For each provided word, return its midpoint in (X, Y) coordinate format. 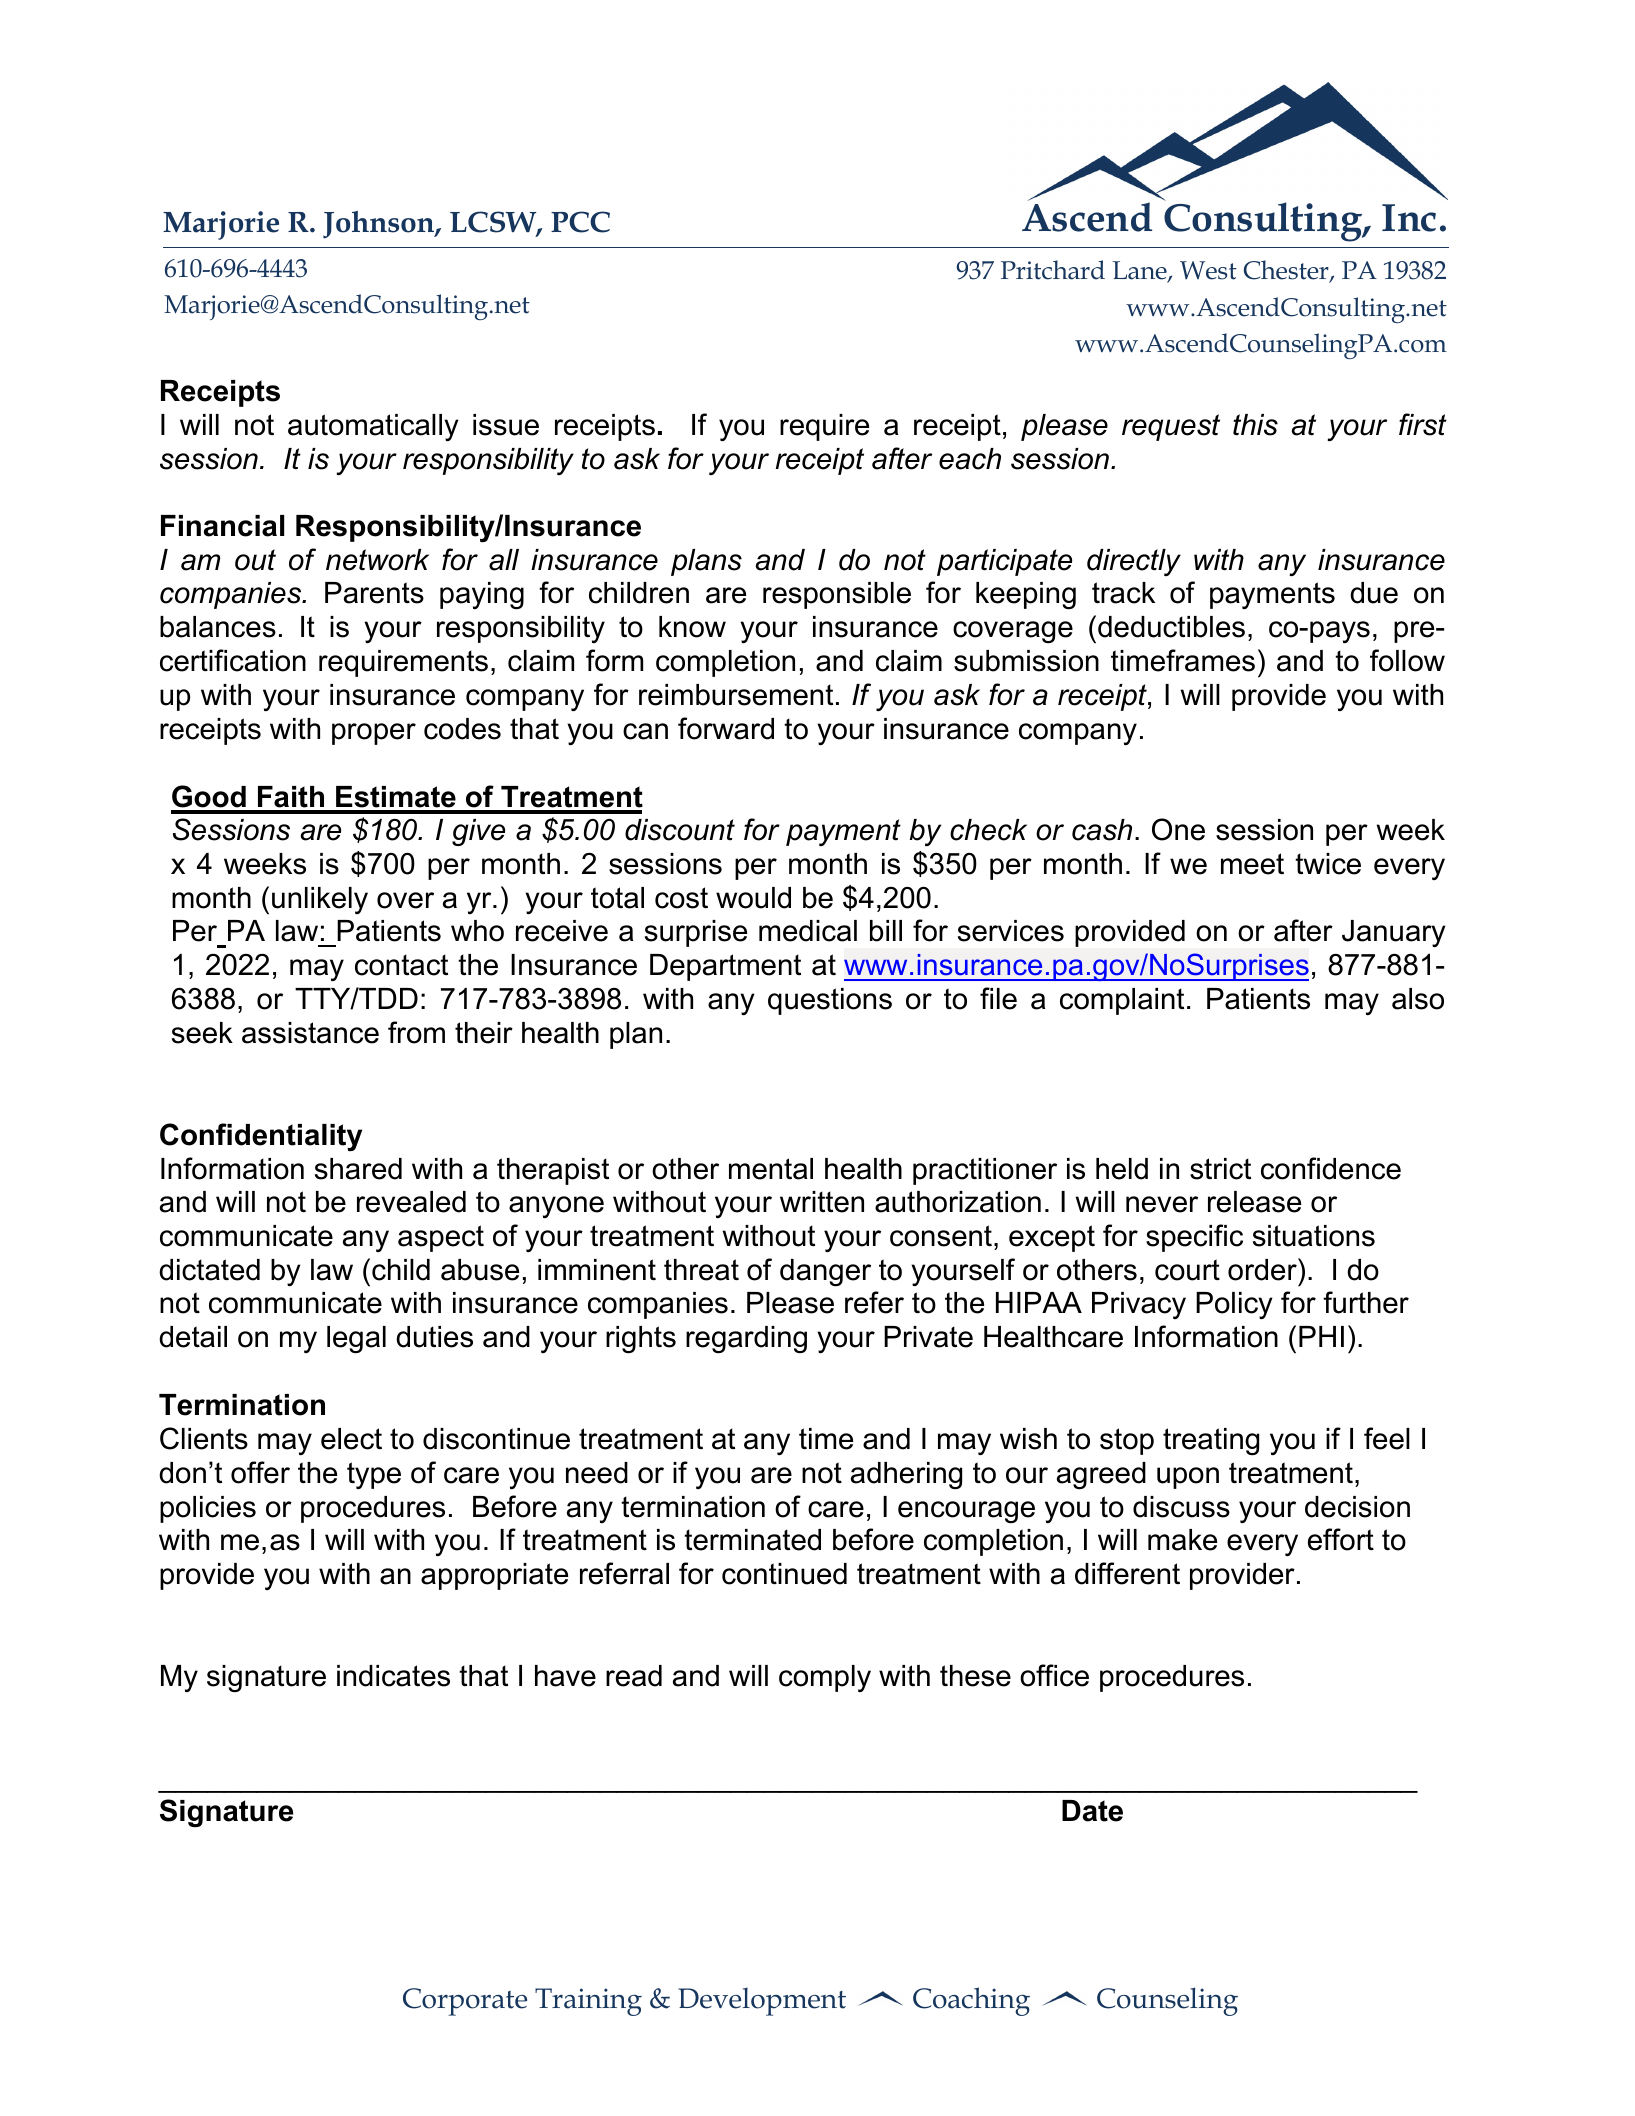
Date (1092, 1811)
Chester (1287, 271)
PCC (580, 222)
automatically (373, 427)
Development (762, 2002)
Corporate (465, 2002)
